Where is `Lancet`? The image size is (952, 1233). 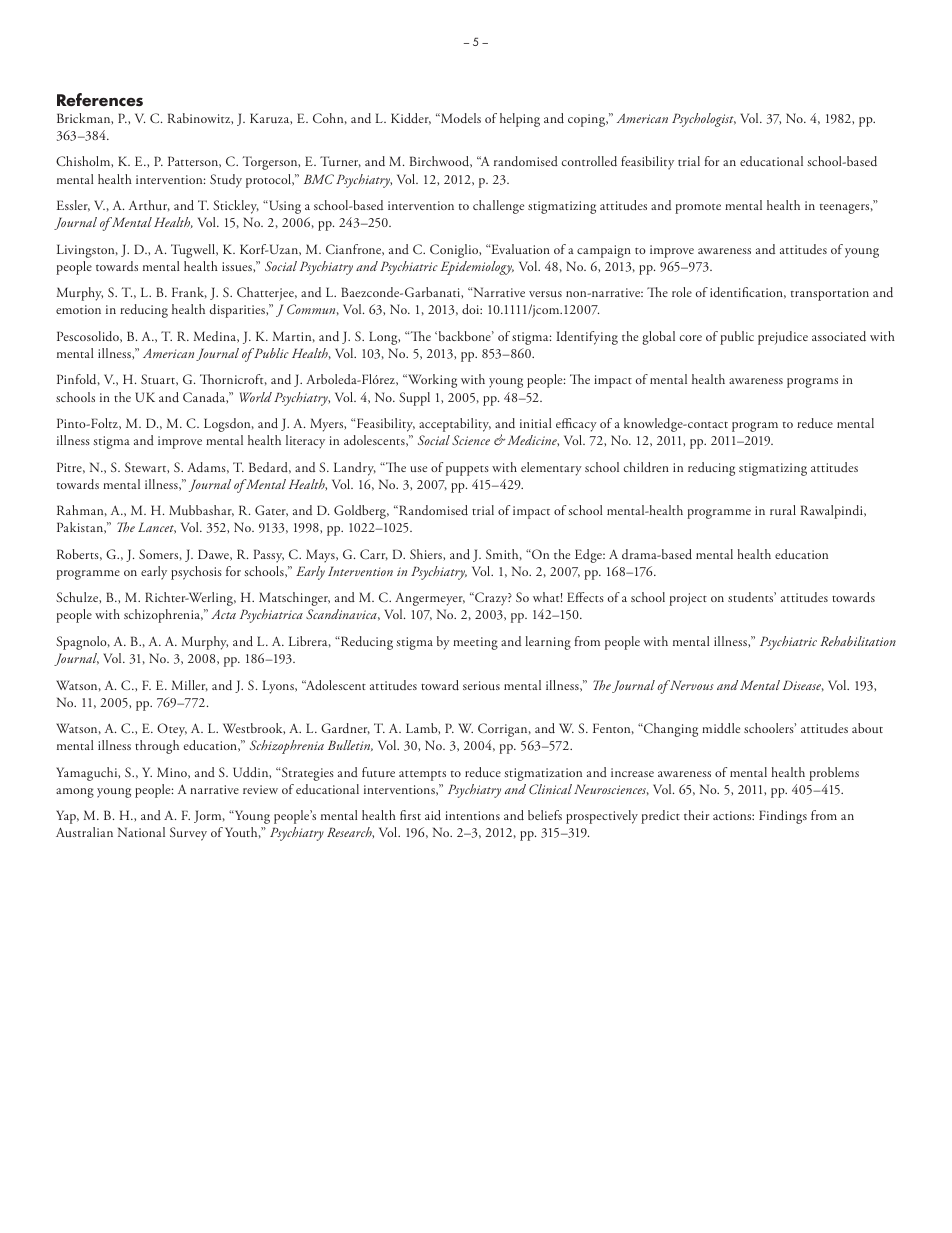 Lancet is located at coordinates (157, 528).
